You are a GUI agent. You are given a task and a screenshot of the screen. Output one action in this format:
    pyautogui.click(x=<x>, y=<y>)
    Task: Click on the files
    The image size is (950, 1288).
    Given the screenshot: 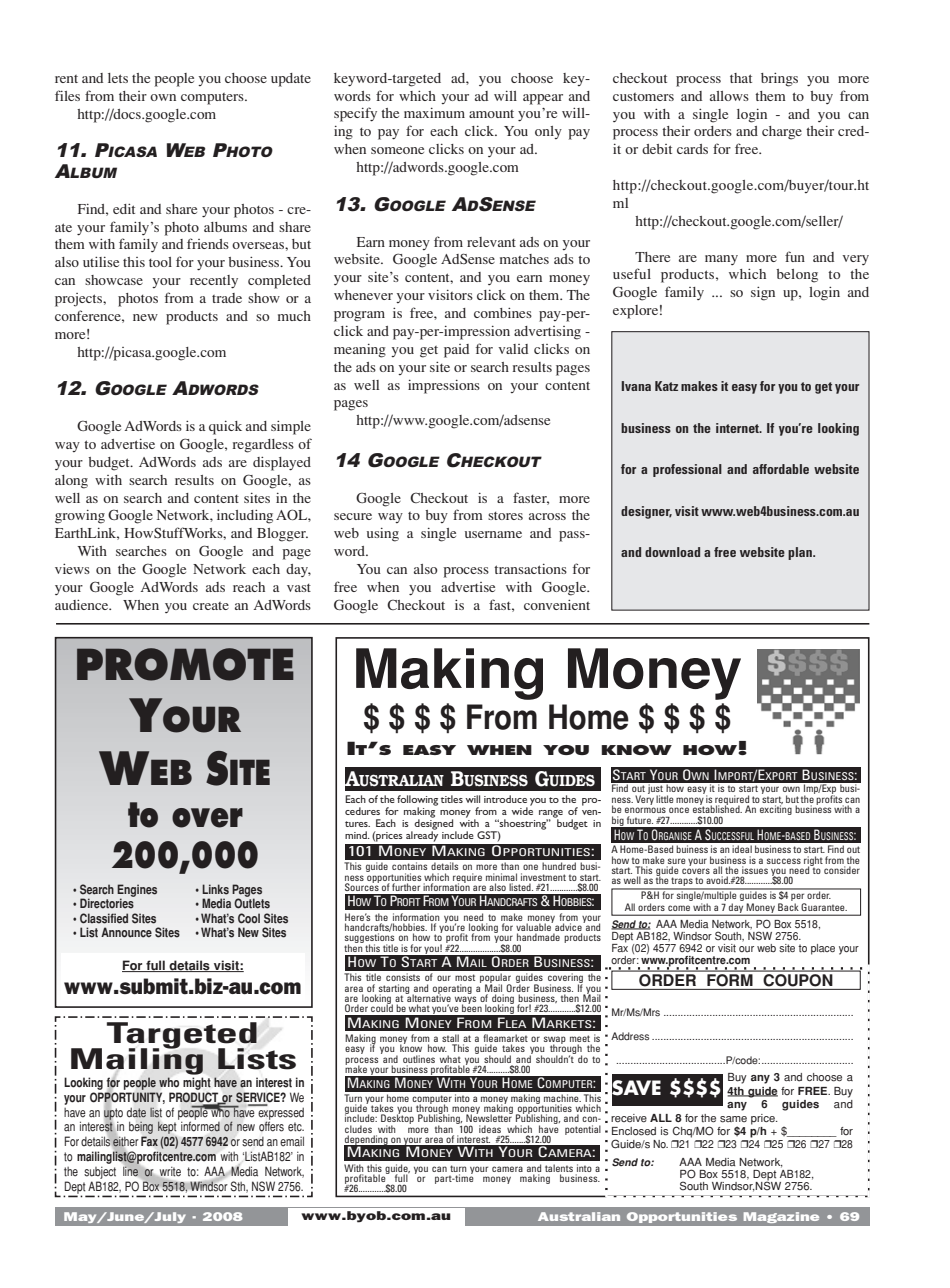 What is the action you would take?
    pyautogui.click(x=67, y=95)
